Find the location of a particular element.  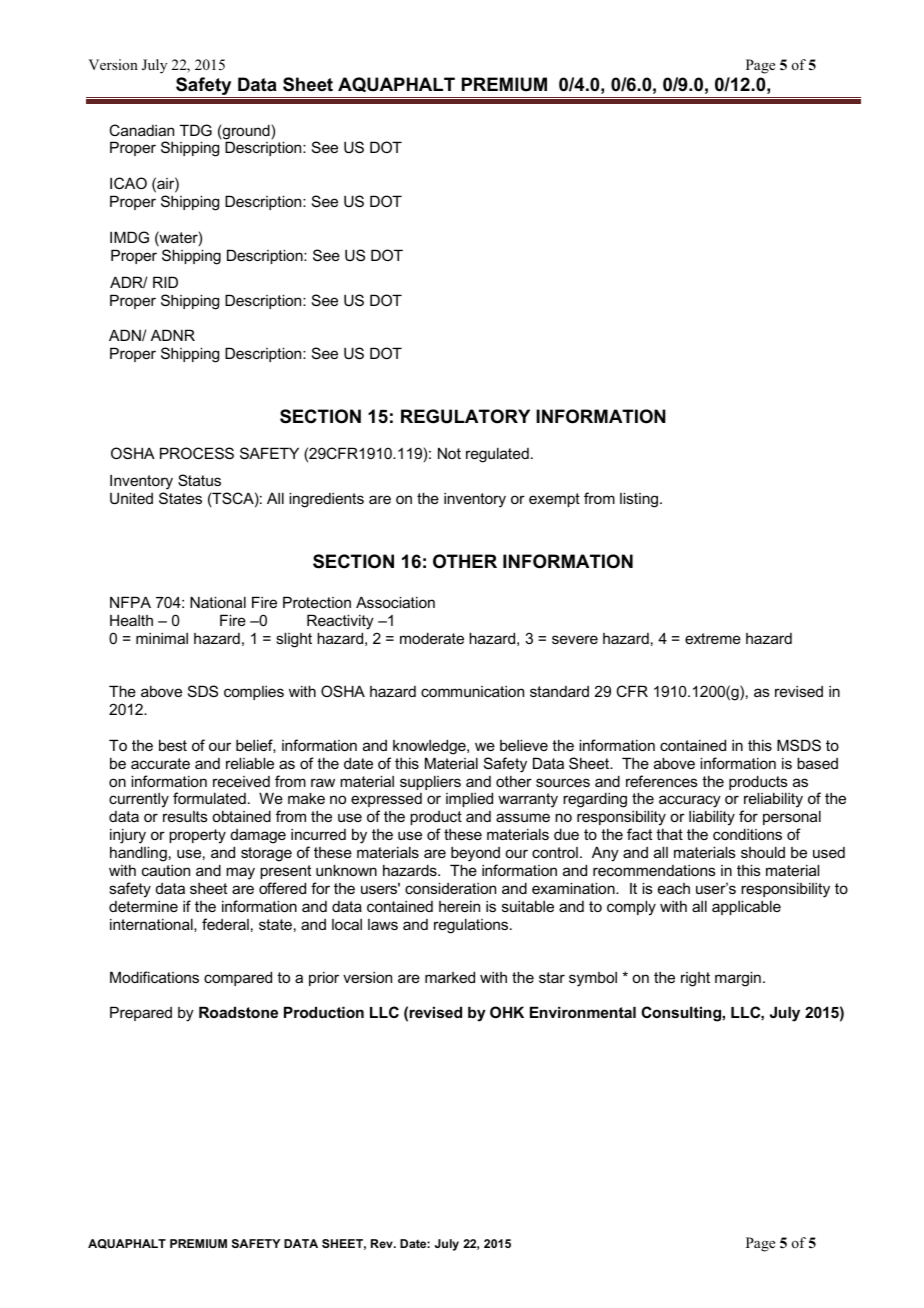

RID is located at coordinates (165, 282).
